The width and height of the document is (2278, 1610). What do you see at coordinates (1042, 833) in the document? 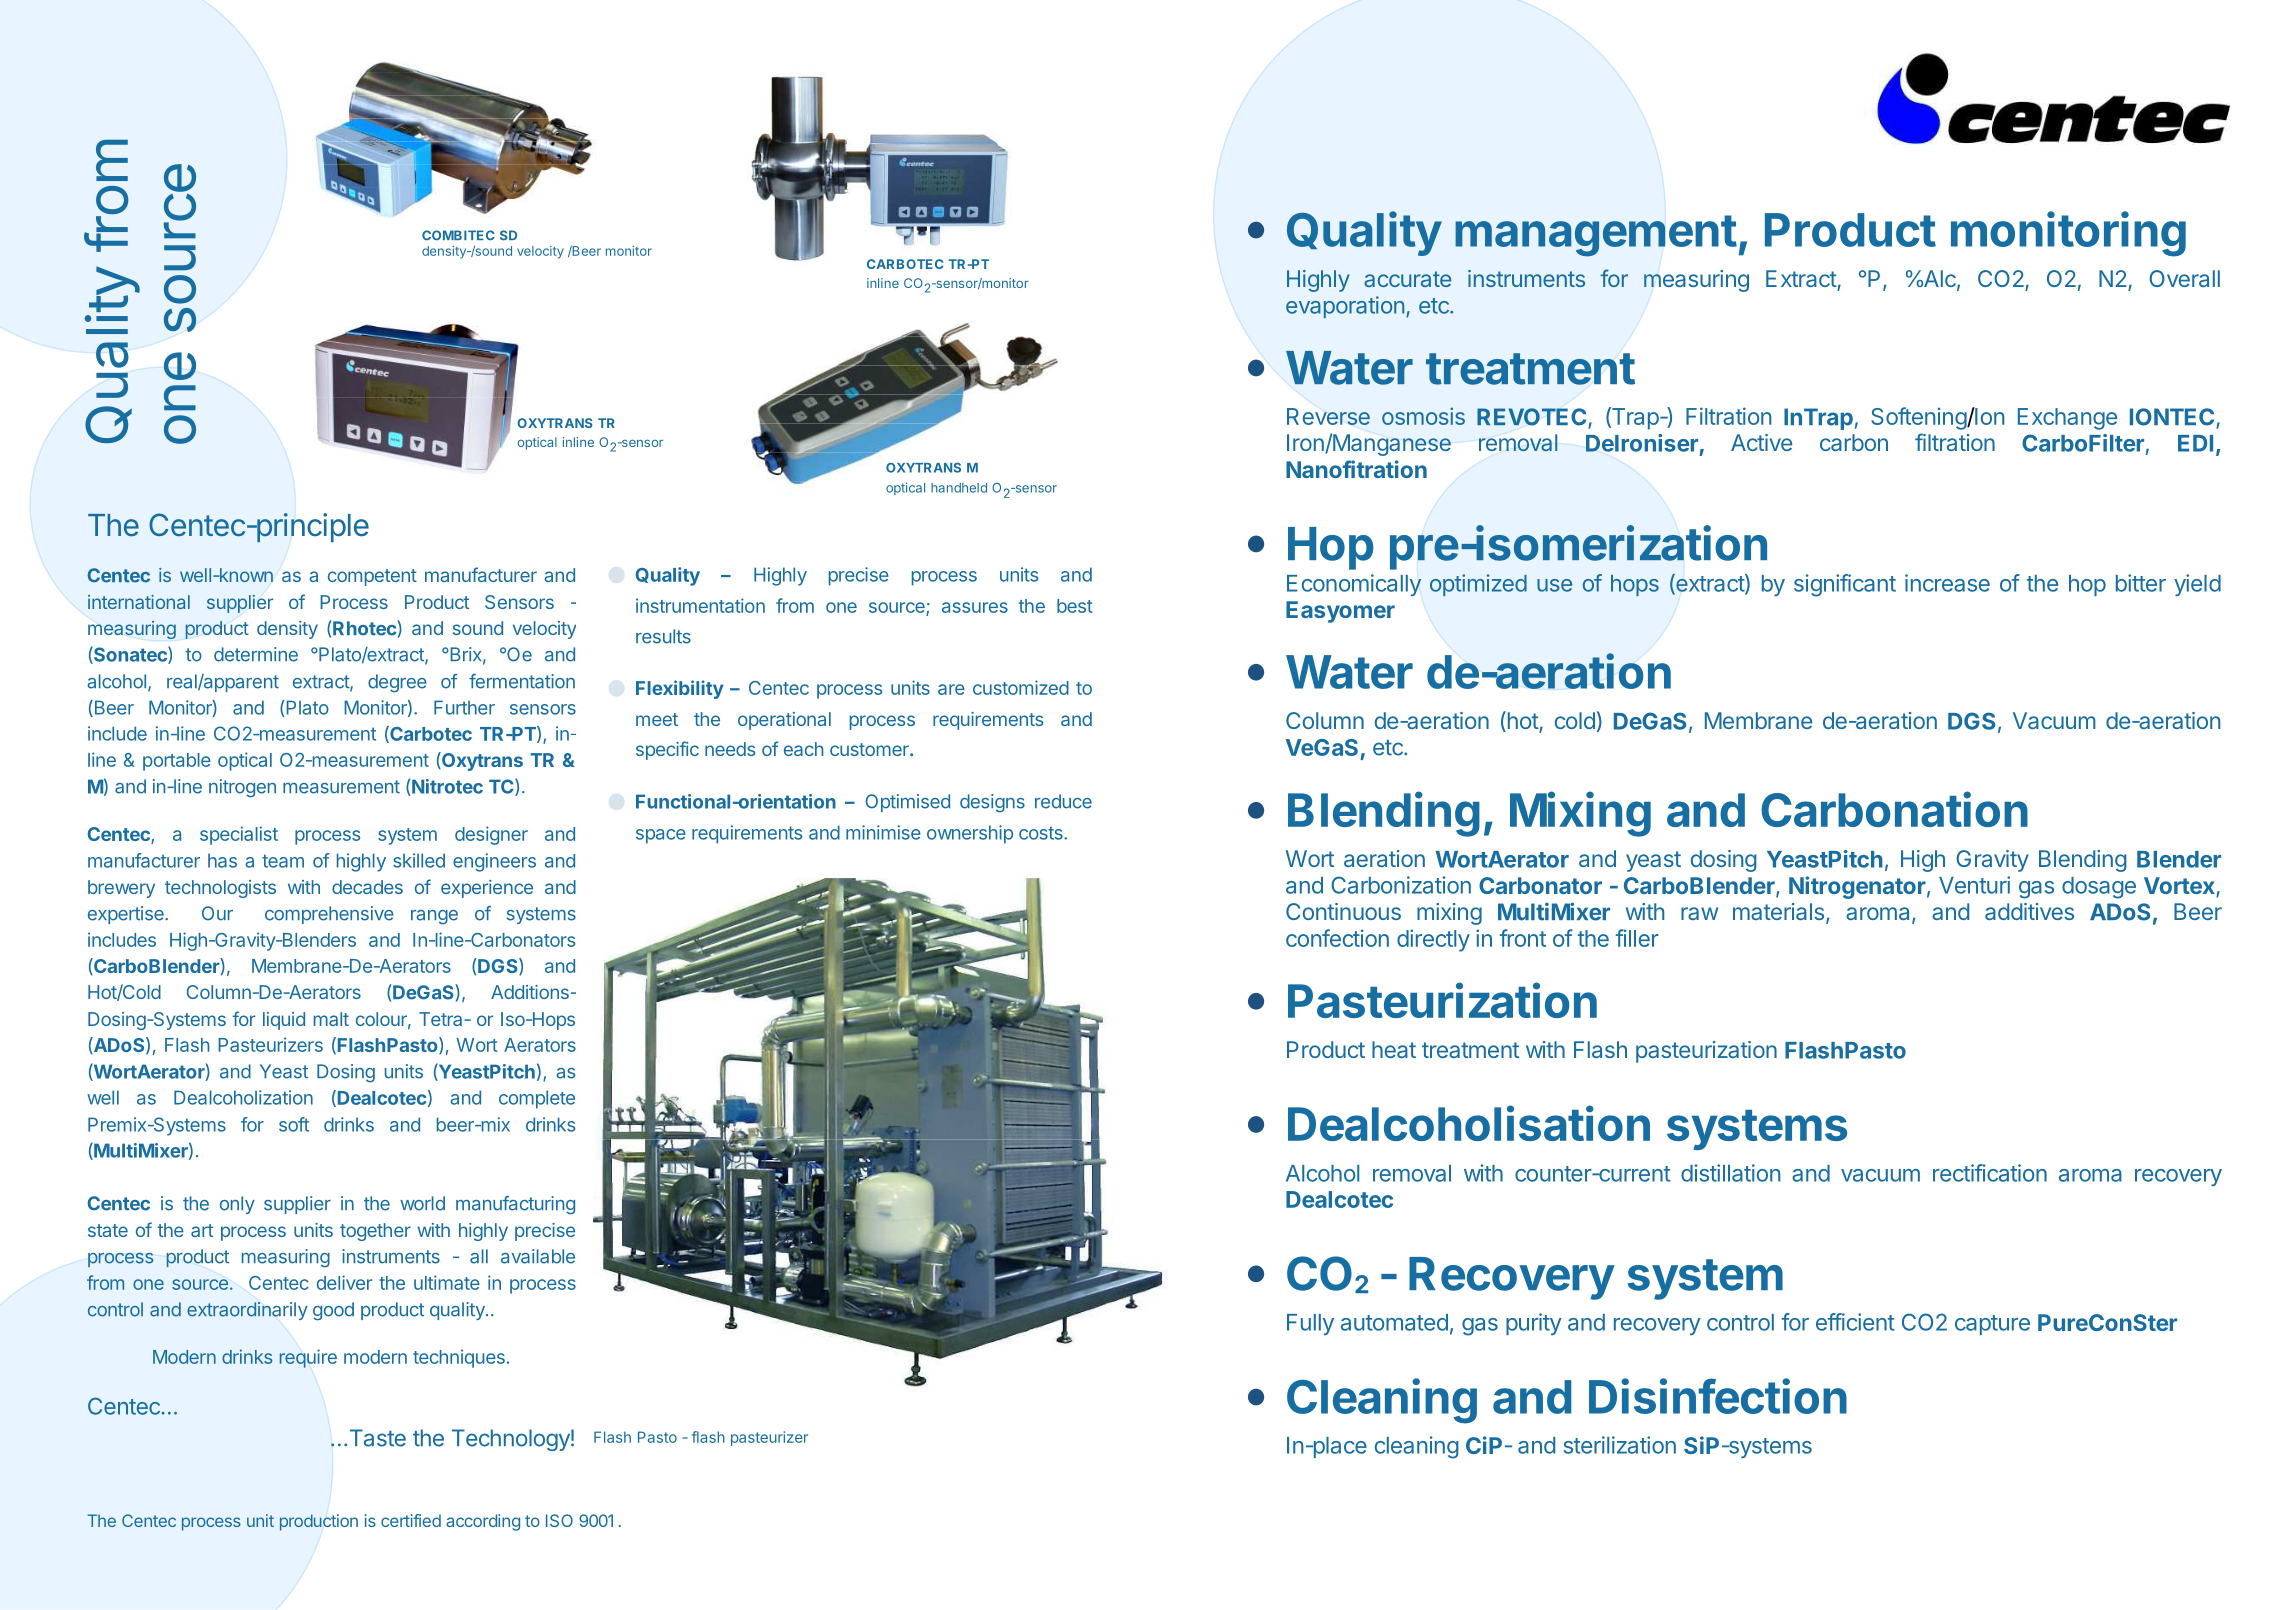
I see `costs` at bounding box center [1042, 833].
